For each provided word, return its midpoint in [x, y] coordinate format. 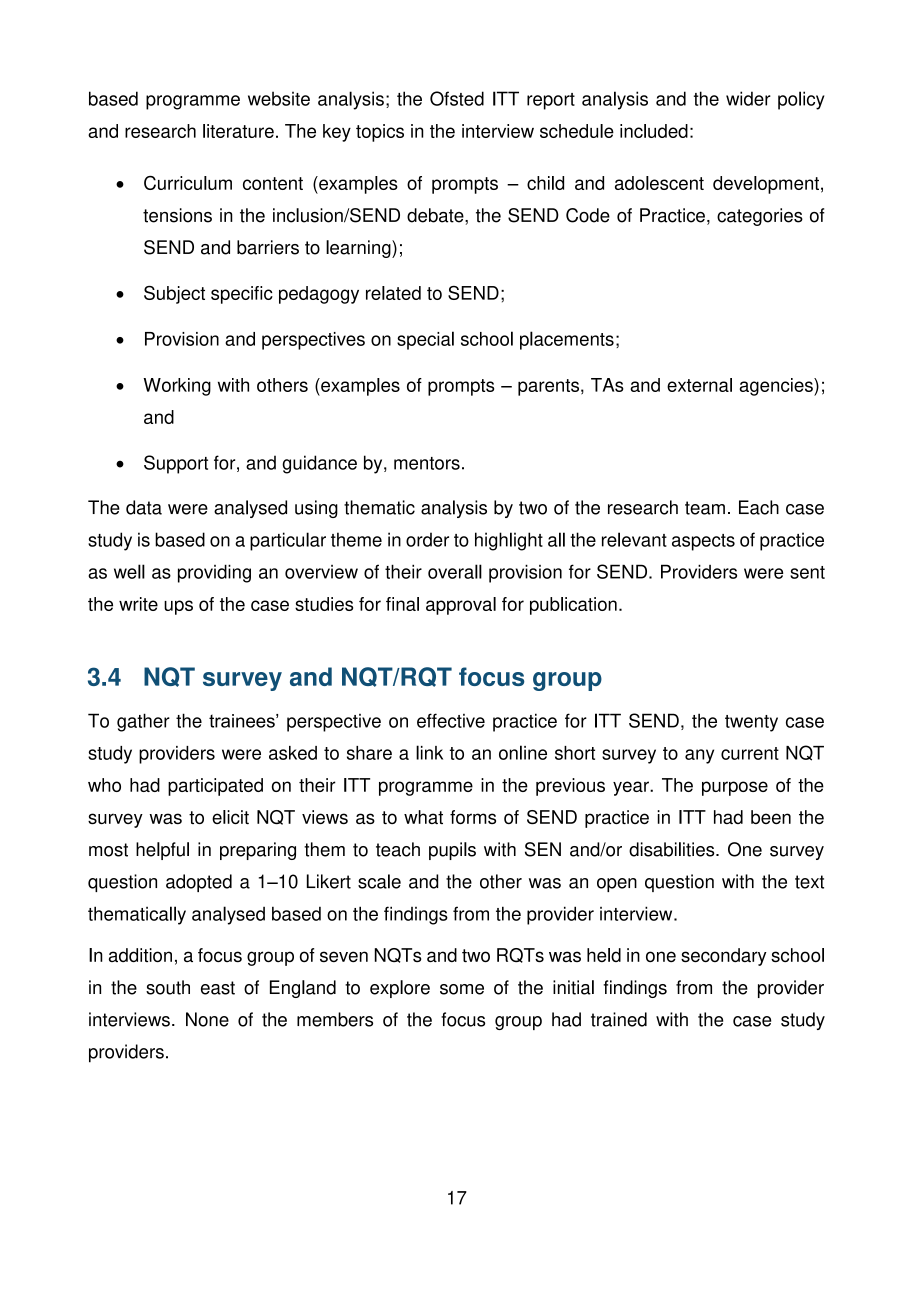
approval [461, 606]
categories [760, 217]
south [168, 987]
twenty [751, 723]
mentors [427, 463]
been [771, 817]
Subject [174, 295]
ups [178, 607]
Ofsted [457, 98]
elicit [230, 817]
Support [176, 464]
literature [238, 131]
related [393, 293]
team [705, 508]
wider [748, 98]
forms [473, 817]
